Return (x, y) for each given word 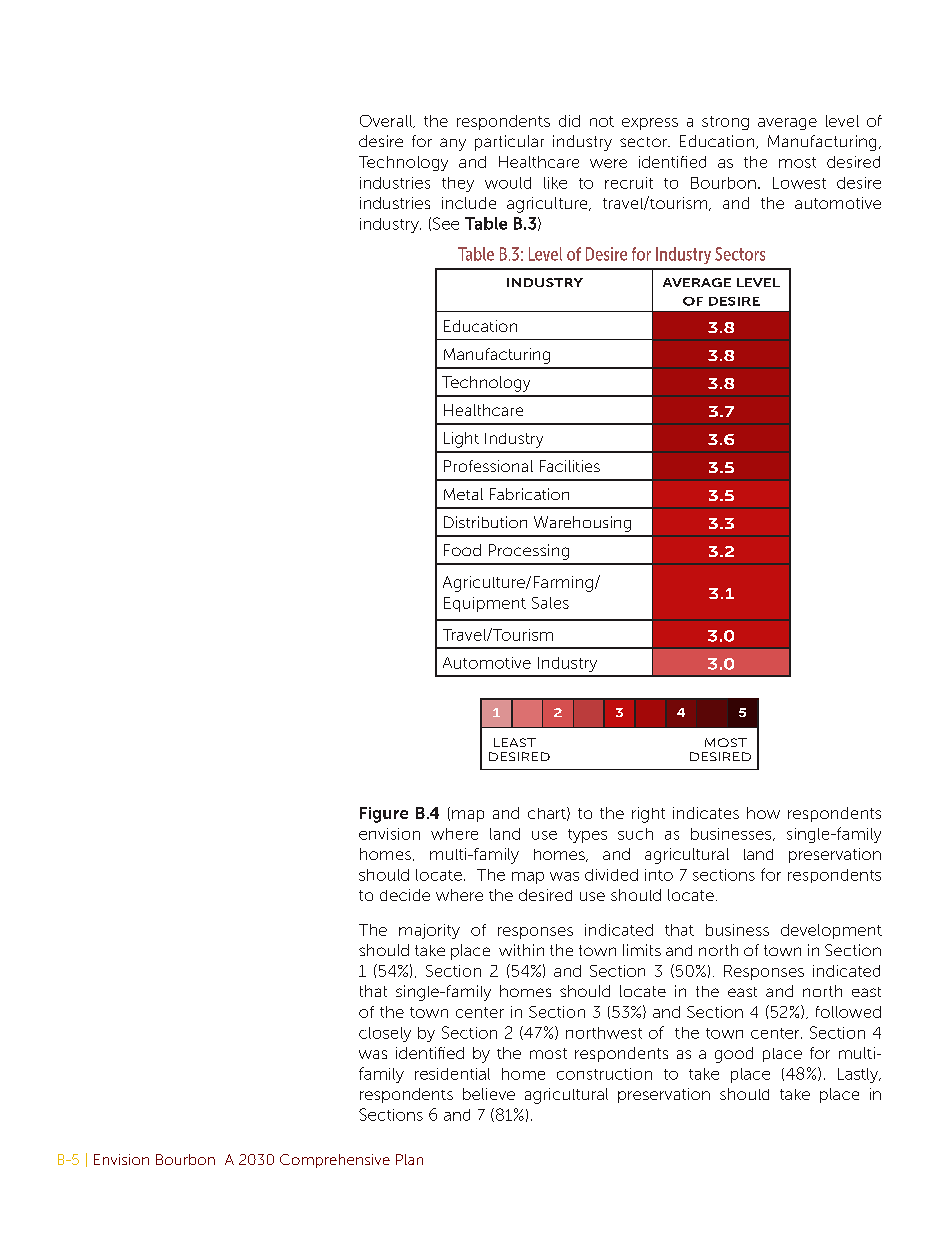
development (831, 931)
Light (461, 440)
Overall (387, 121)
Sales (550, 603)
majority (429, 931)
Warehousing (582, 524)
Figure (384, 815)
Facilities (570, 466)
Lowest (799, 183)
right (648, 815)
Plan (409, 1159)
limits (642, 950)
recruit (629, 183)
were (608, 163)
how (763, 813)
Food (462, 550)
